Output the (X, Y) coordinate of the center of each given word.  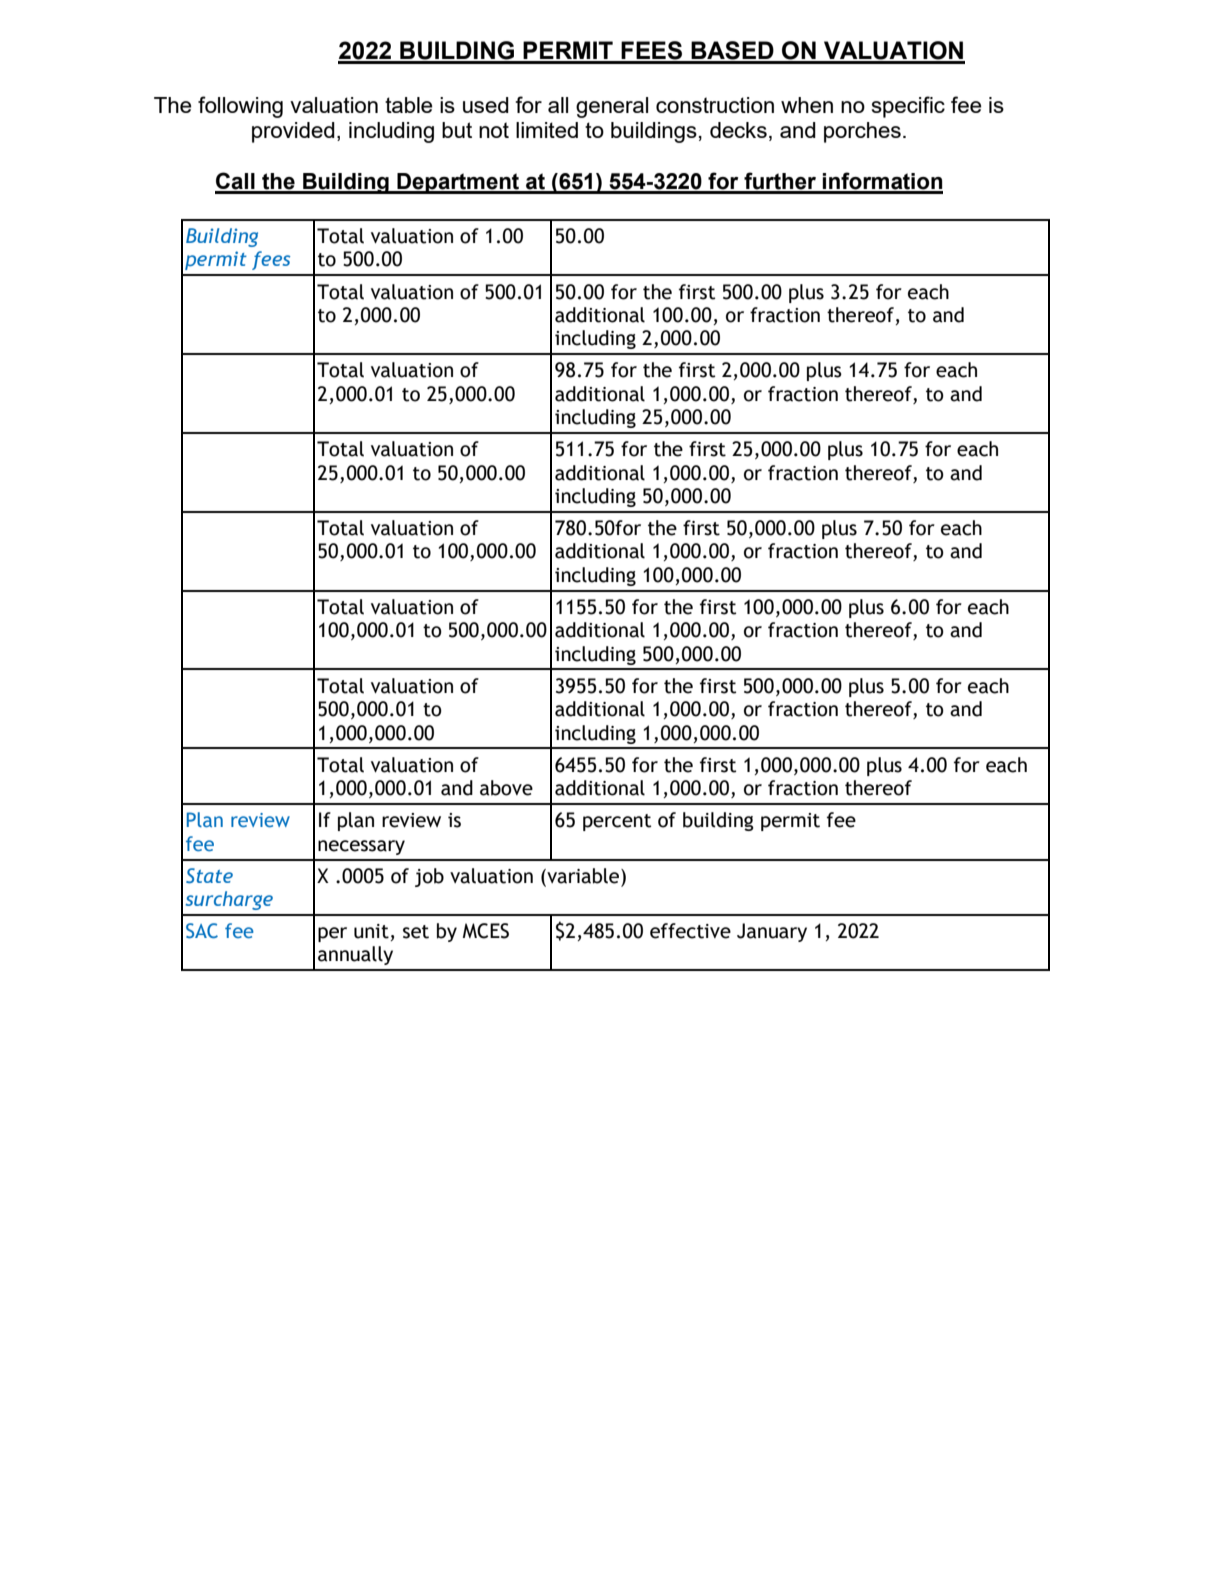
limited (547, 130)
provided (293, 132)
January (772, 932)
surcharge (229, 900)
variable (583, 876)
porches (862, 132)
